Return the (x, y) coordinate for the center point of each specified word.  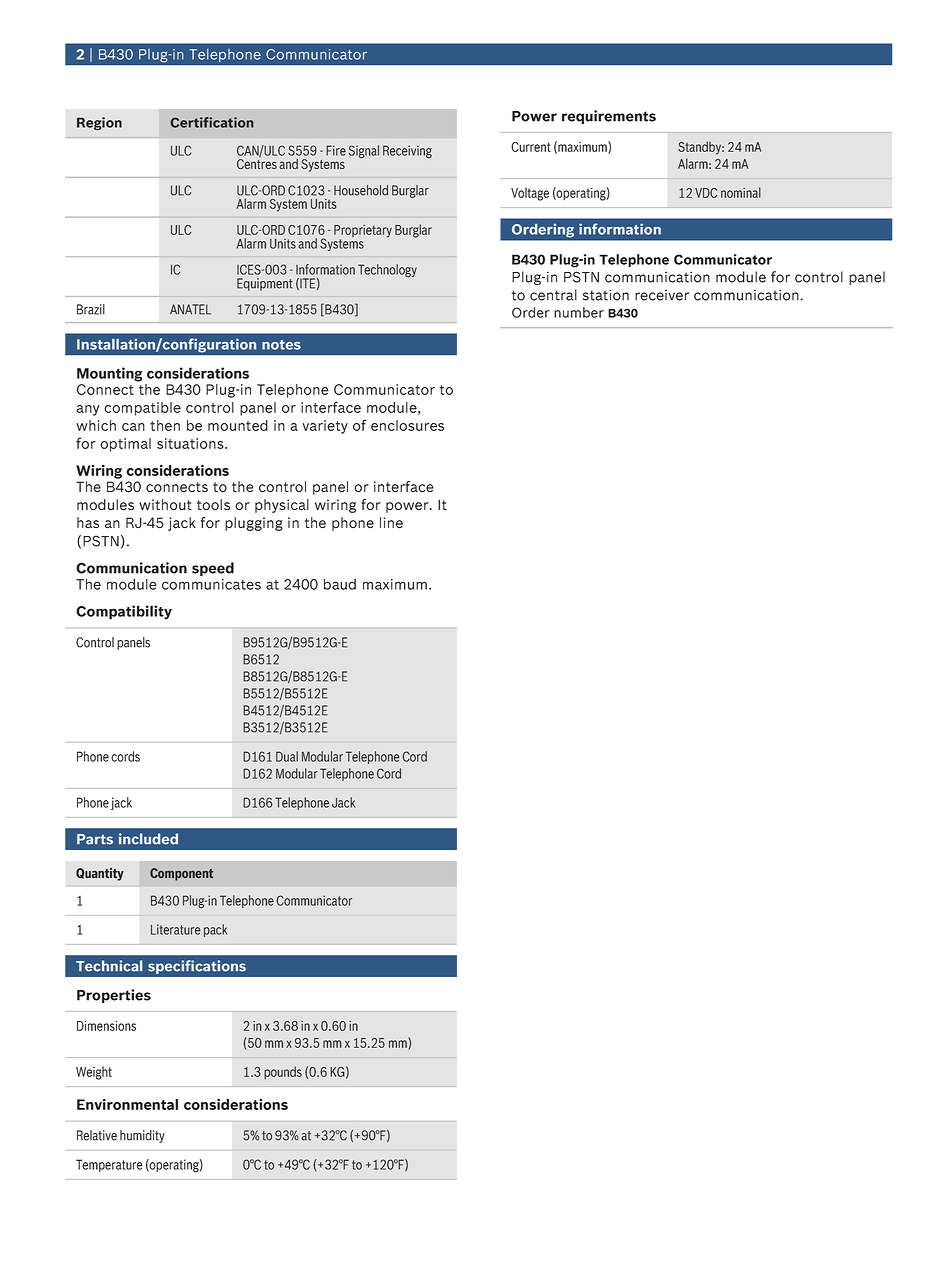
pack (215, 930)
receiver (662, 295)
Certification (212, 122)
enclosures (407, 425)
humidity (142, 1136)
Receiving (407, 152)
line (391, 523)
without (165, 504)
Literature (176, 929)
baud (340, 584)
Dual (287, 756)
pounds (283, 1072)
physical (282, 506)
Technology (387, 270)
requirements (609, 117)
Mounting (109, 374)
